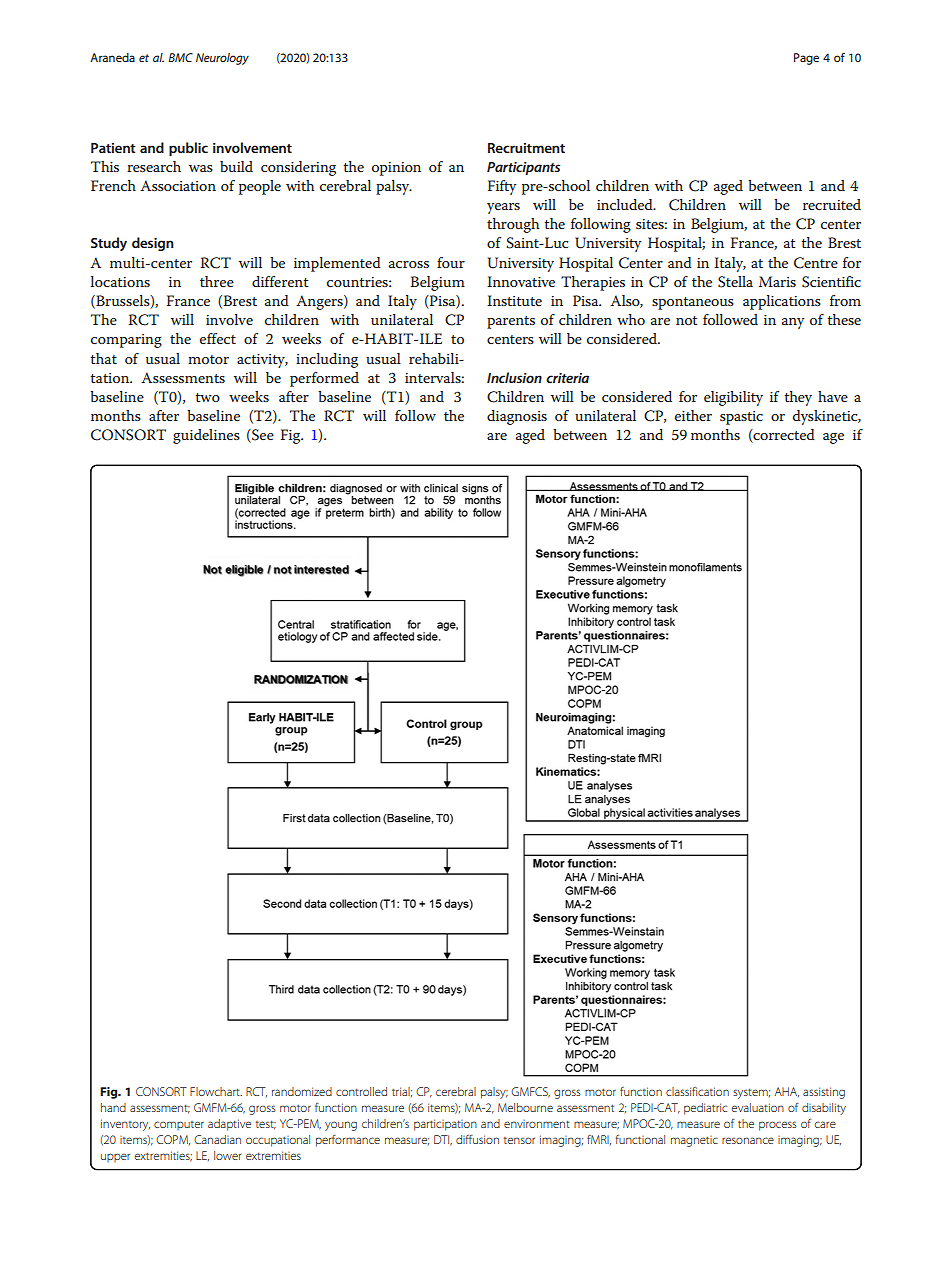 The width and height of the screenshot is (952, 1265). Describe the element at coordinates (741, 418) in the screenshot. I see `spastic` at that location.
